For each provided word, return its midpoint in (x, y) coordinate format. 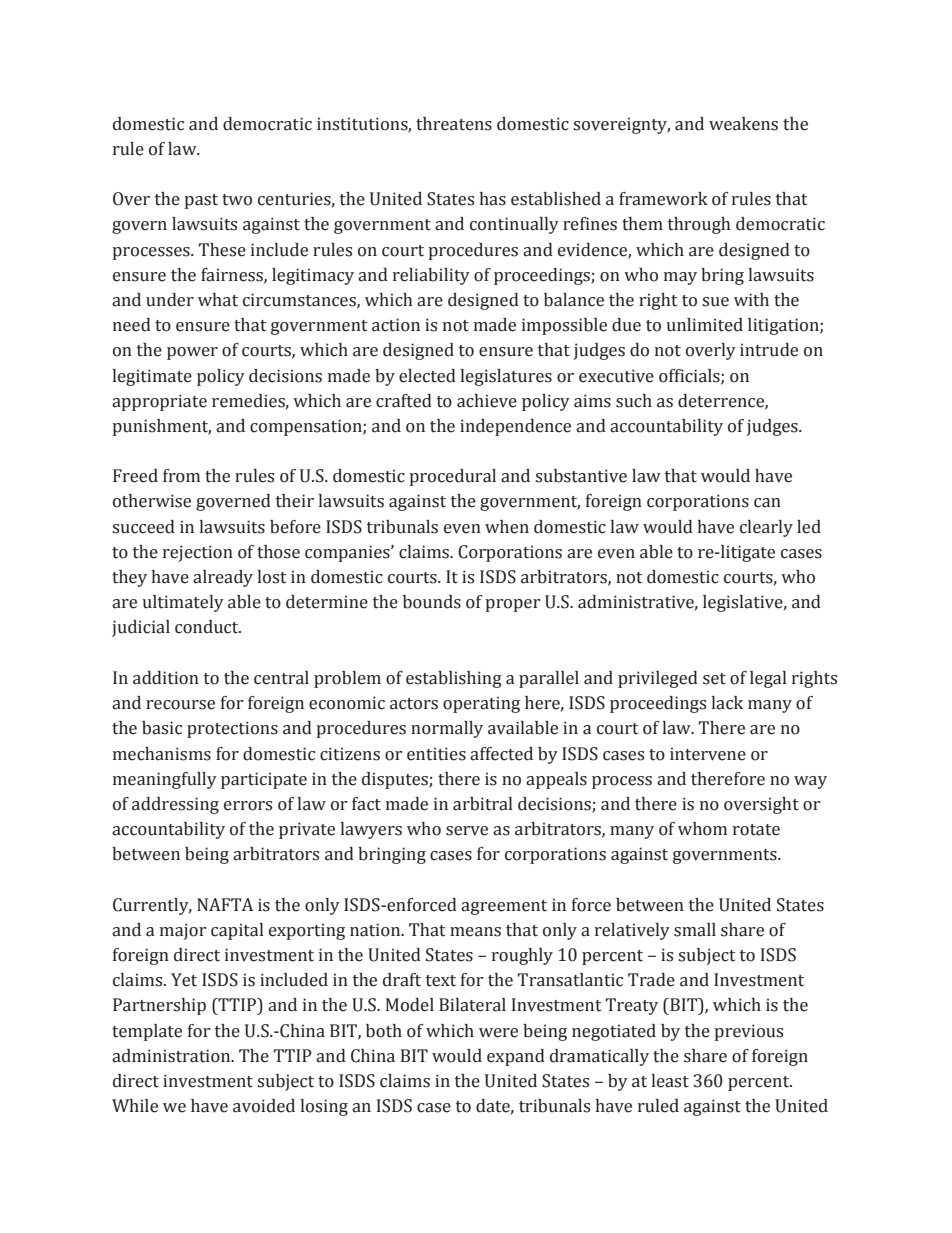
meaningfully (165, 780)
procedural (453, 477)
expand (516, 1057)
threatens (454, 124)
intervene (708, 754)
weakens (743, 124)
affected (501, 754)
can (767, 503)
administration (172, 1056)
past (201, 201)
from (181, 476)
